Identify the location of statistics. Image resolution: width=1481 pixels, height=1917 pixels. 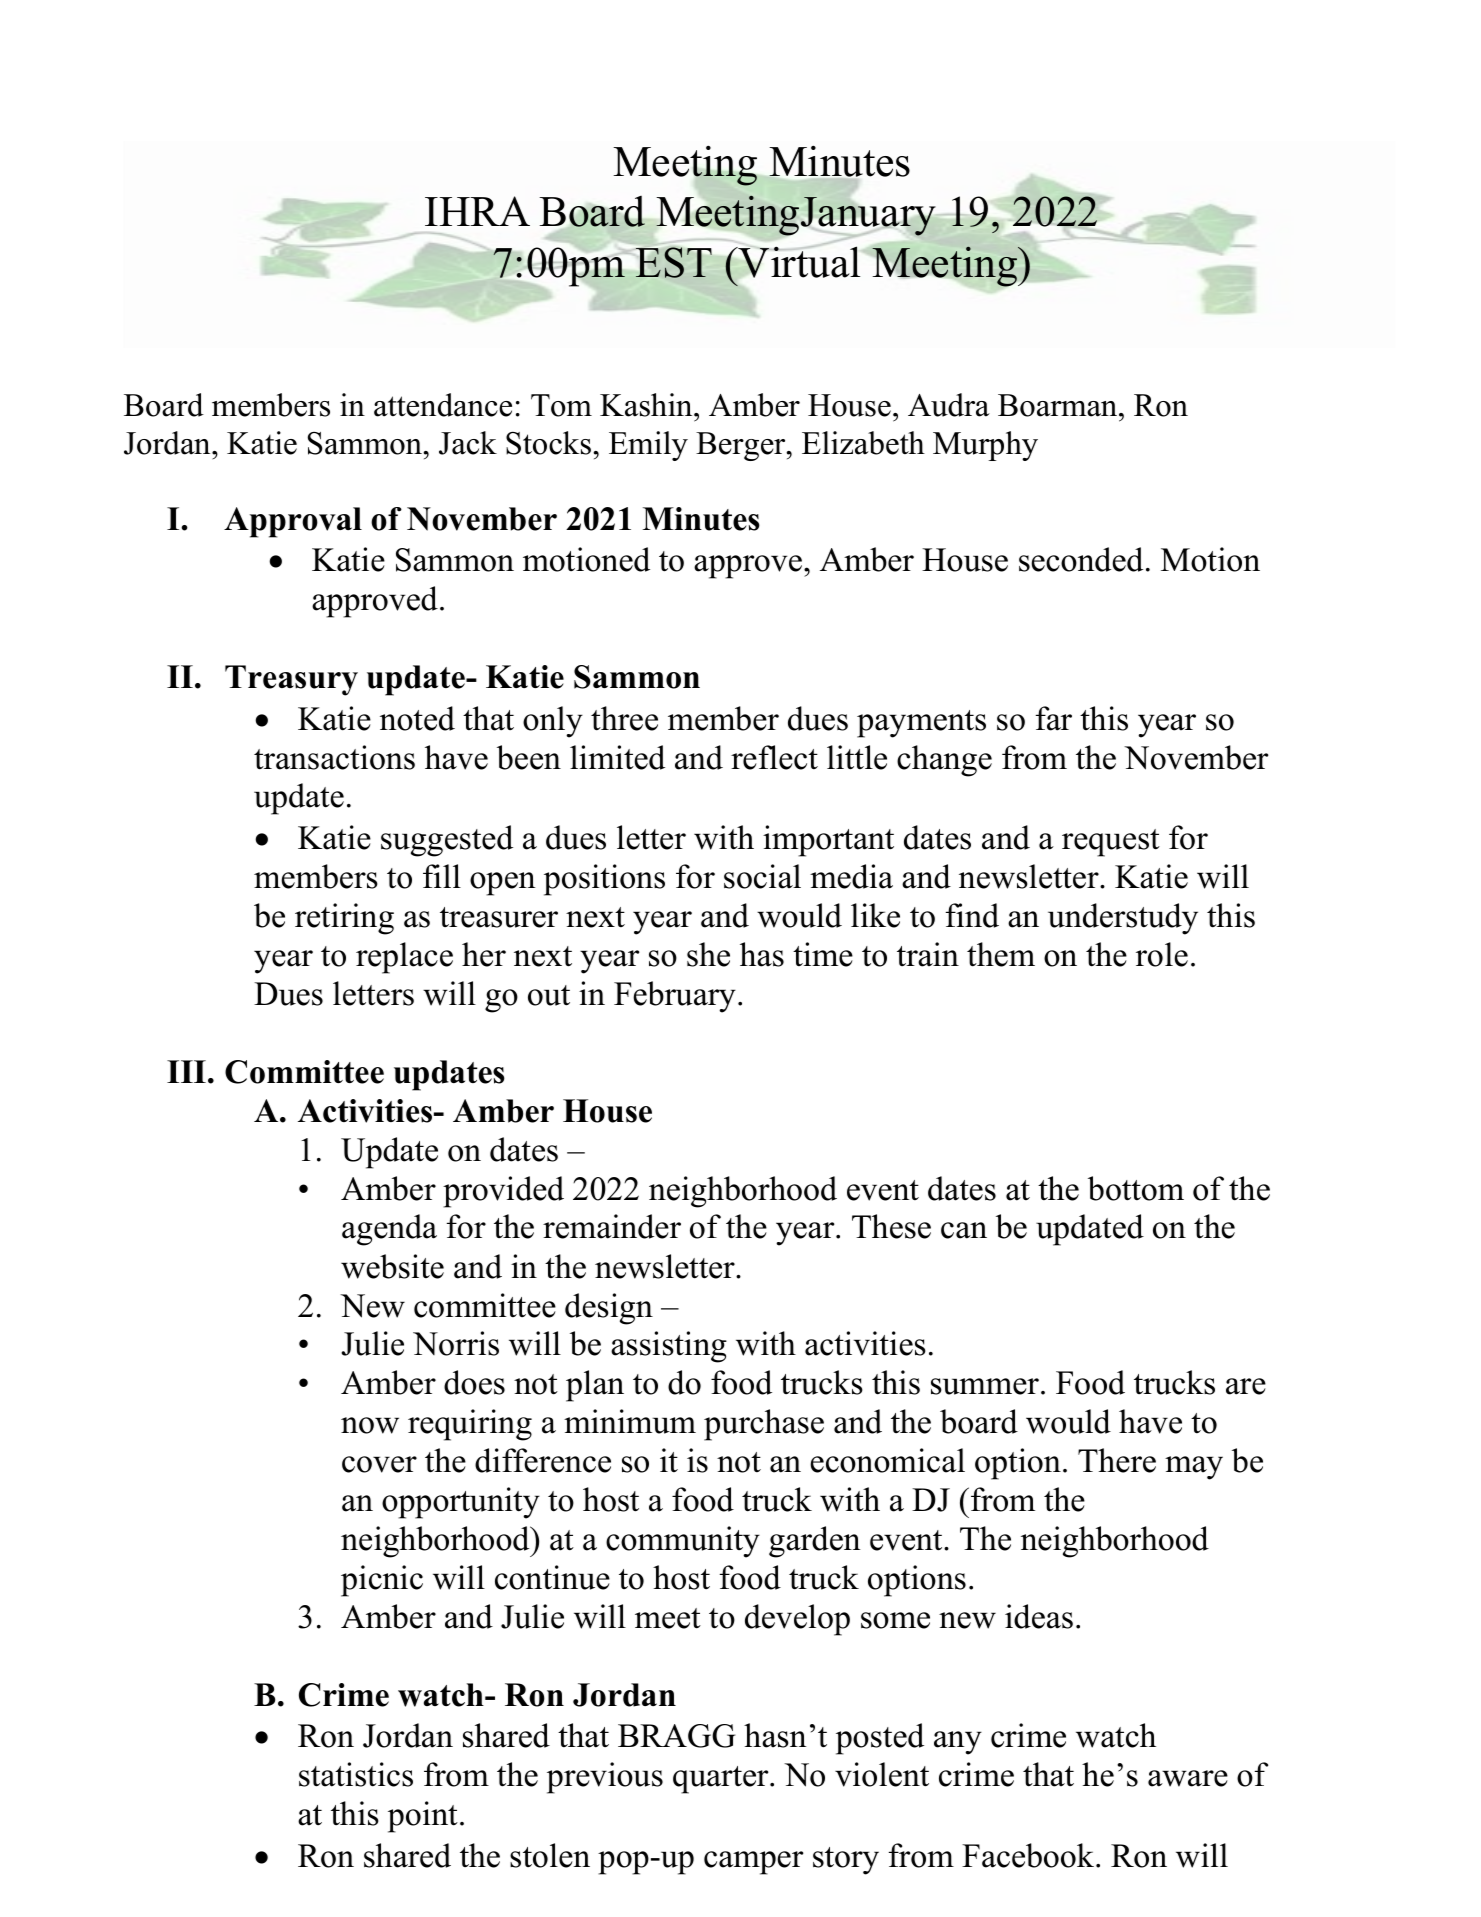
(356, 1774).
